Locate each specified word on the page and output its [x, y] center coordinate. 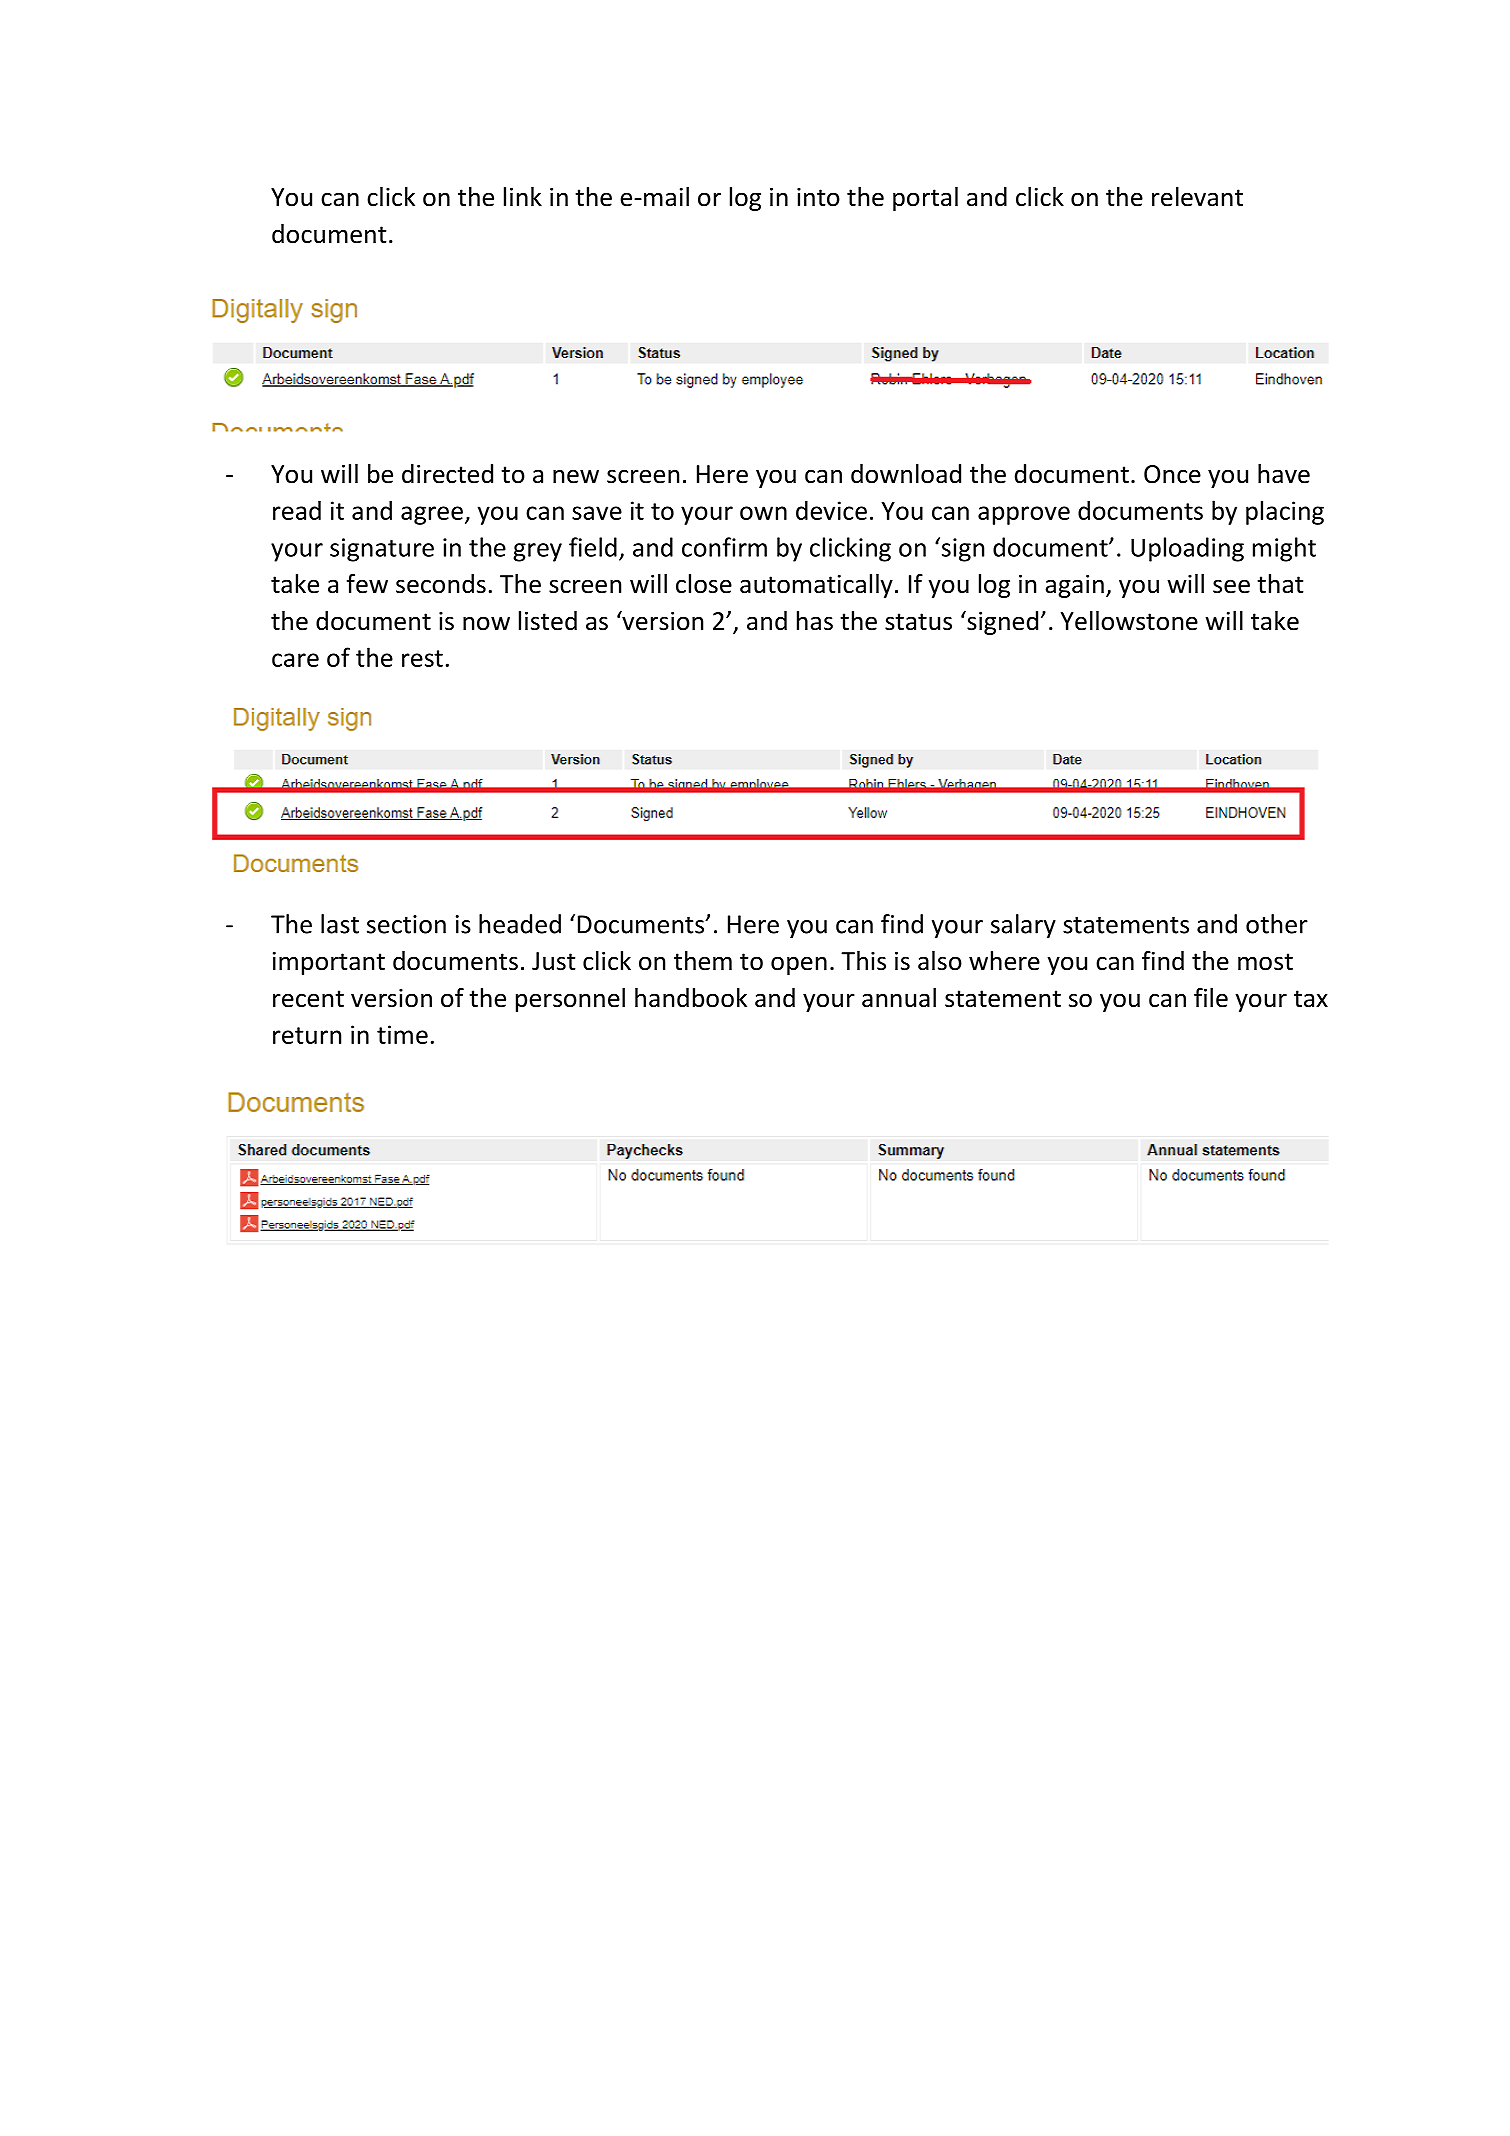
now [486, 623]
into [818, 197]
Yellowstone [1129, 621]
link [523, 196]
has [815, 621]
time [402, 1034]
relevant [1197, 197]
